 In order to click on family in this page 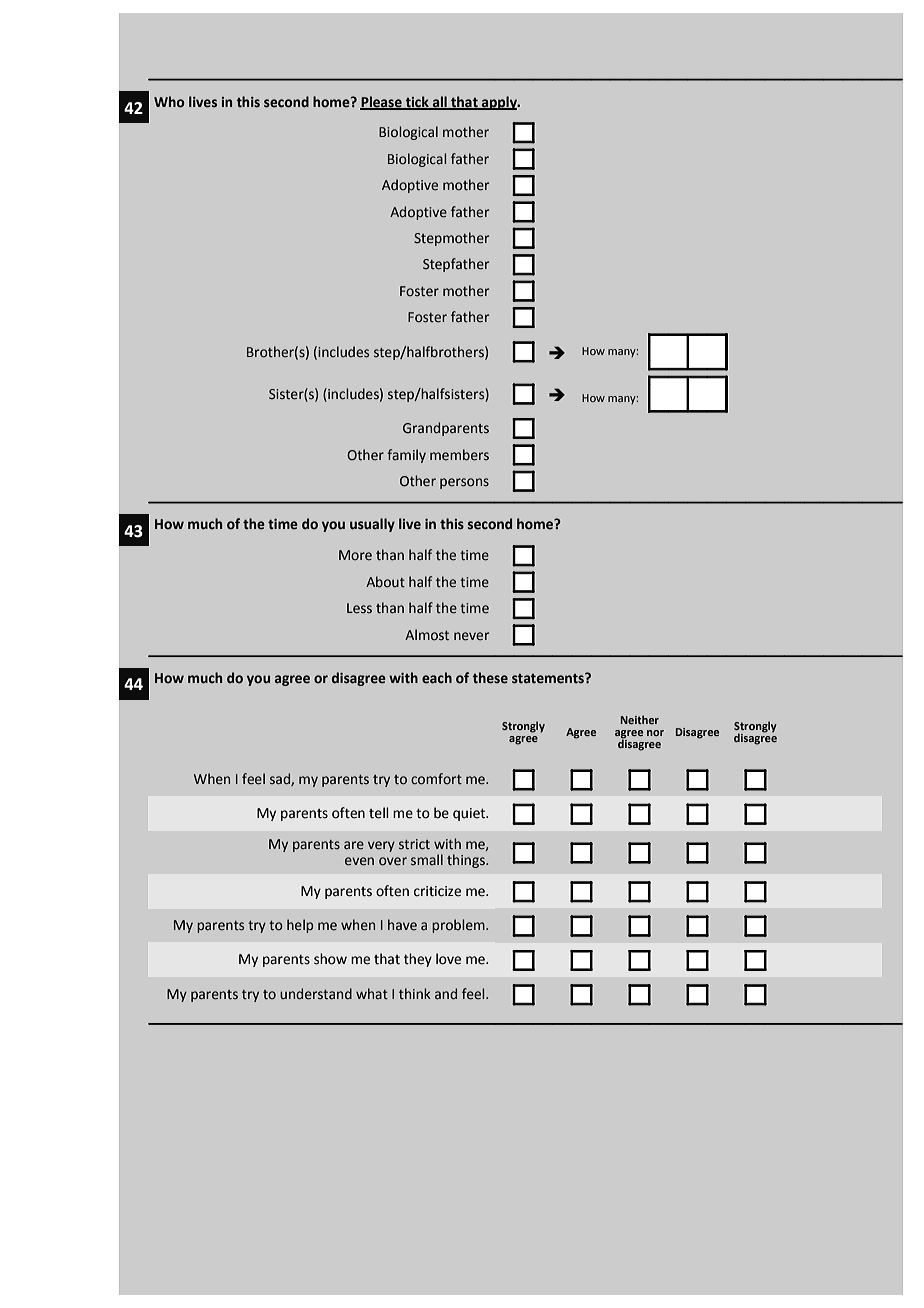, I will do `click(406, 456)`.
